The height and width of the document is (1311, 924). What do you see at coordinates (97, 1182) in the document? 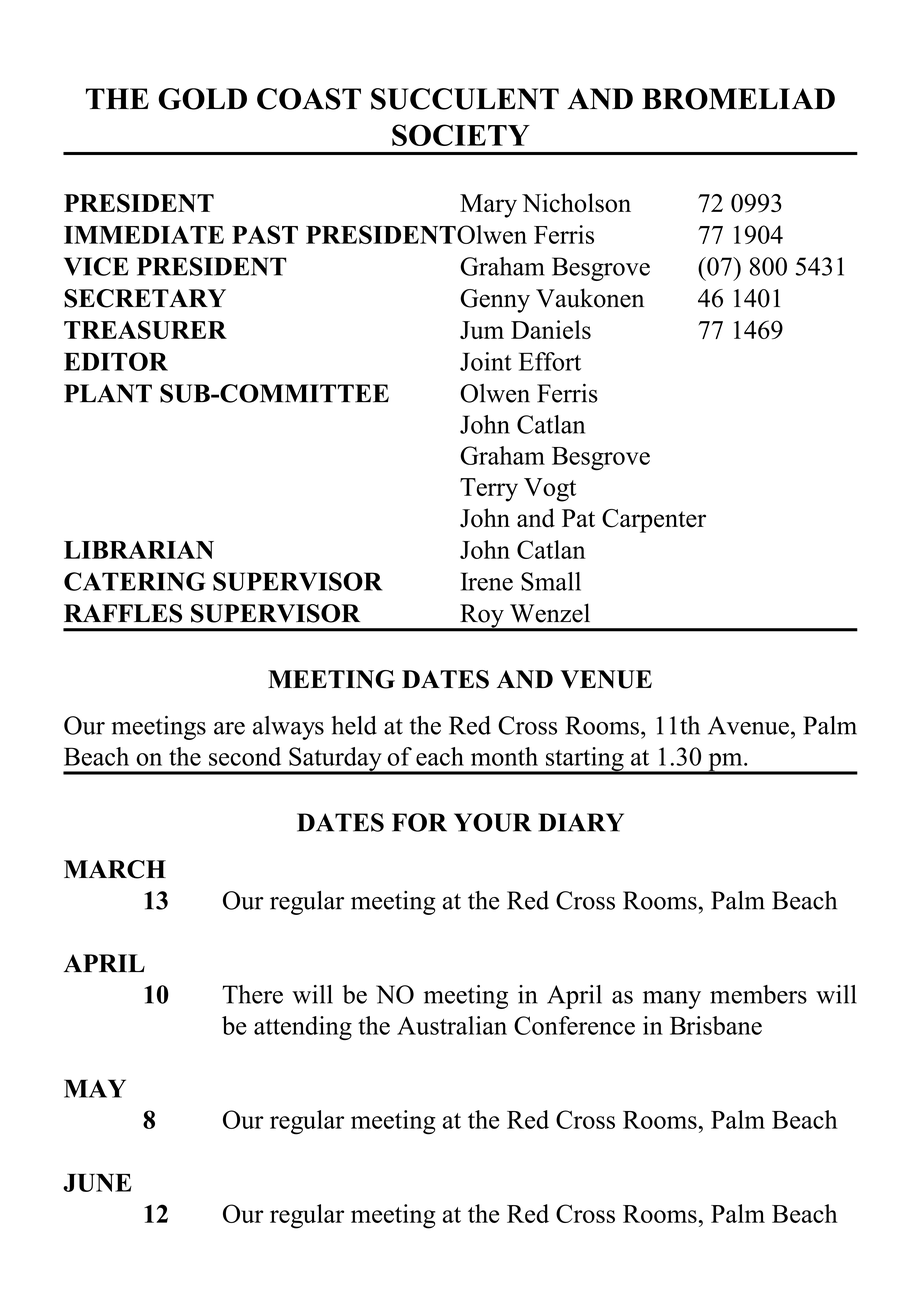
I see `JUNE` at bounding box center [97, 1182].
